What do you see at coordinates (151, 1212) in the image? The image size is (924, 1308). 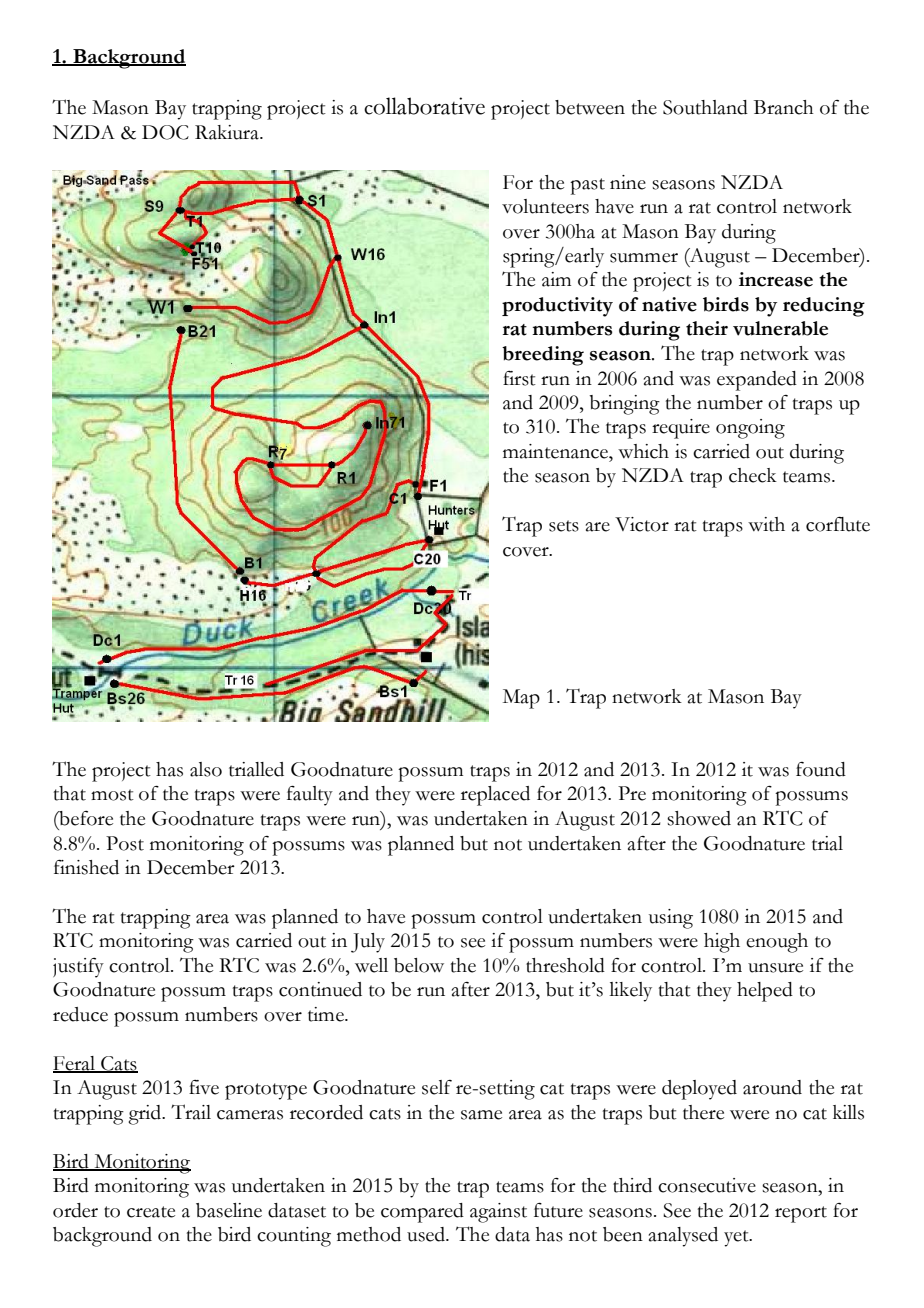 I see `create` at bounding box center [151, 1212].
